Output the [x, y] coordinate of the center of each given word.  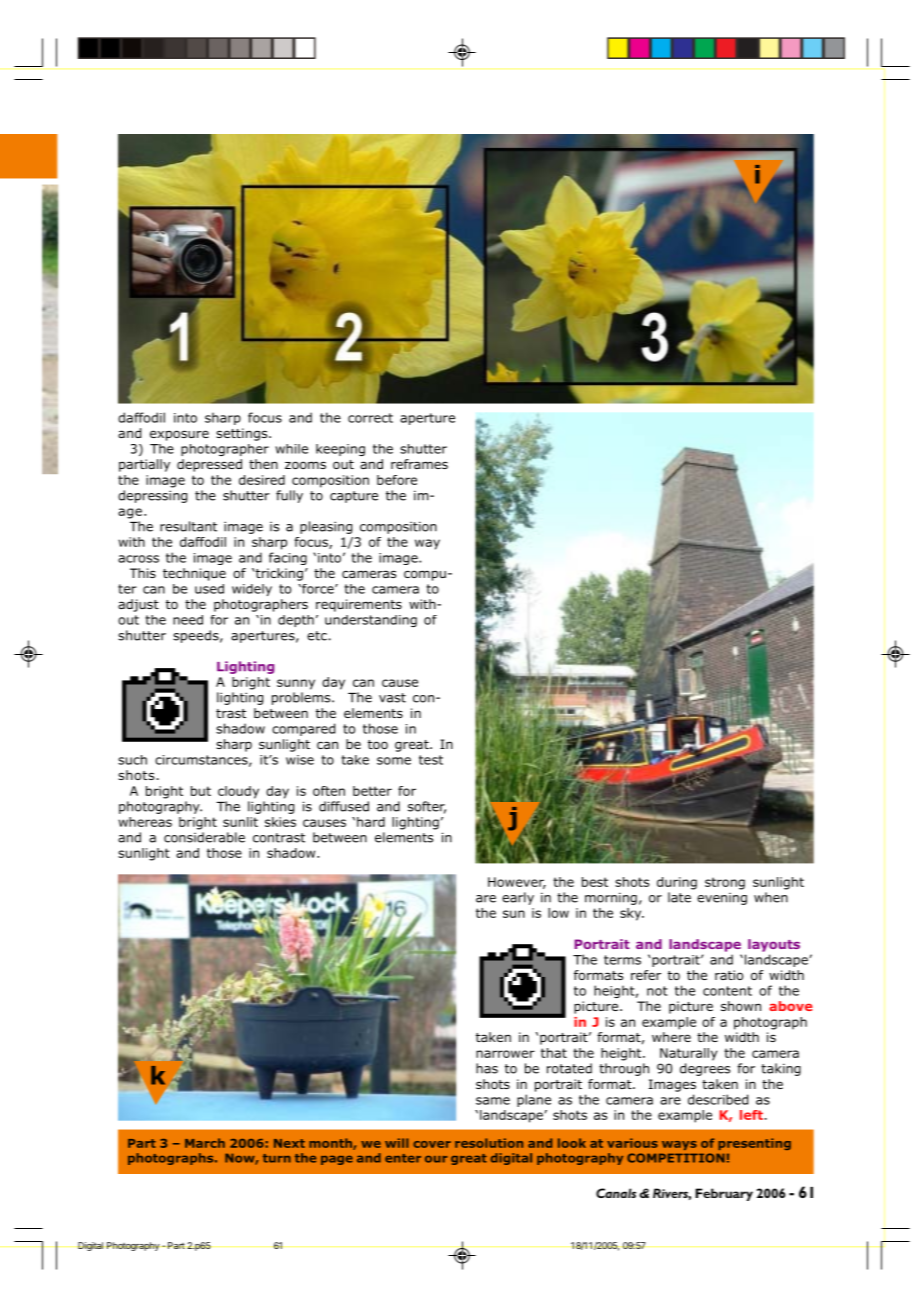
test [431, 760]
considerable [204, 837]
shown [741, 1006]
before [397, 480]
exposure [179, 435]
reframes [419, 464]
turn [277, 1158]
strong [725, 883]
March [205, 1143]
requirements [359, 605]
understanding [371, 621]
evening [722, 899]
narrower [505, 1054]
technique [194, 574]
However [517, 883]
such [132, 760]
